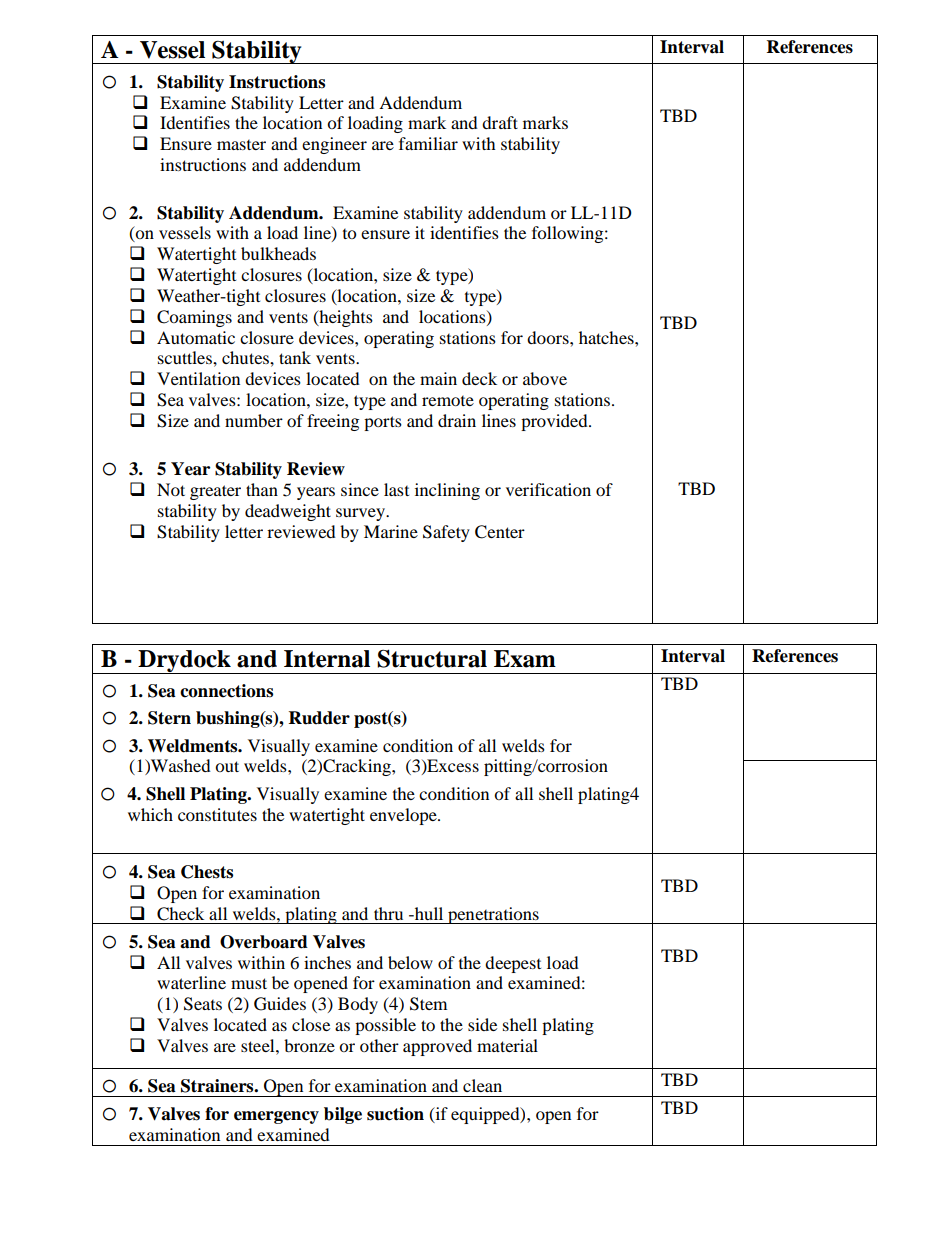 The image size is (952, 1233). Describe the element at coordinates (226, 691) in the screenshot. I see `connections` at that location.
